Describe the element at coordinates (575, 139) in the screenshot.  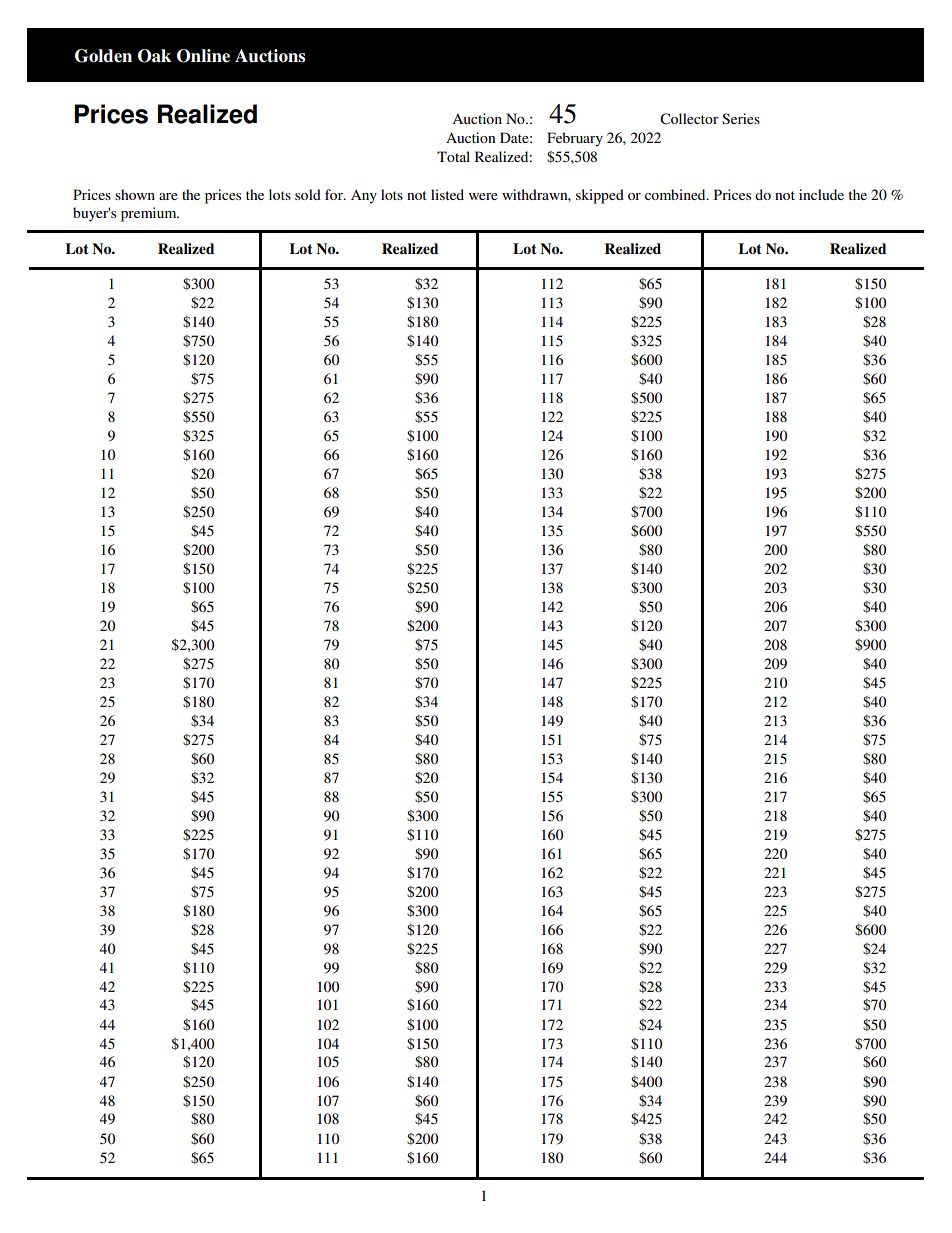
I see `February` at that location.
